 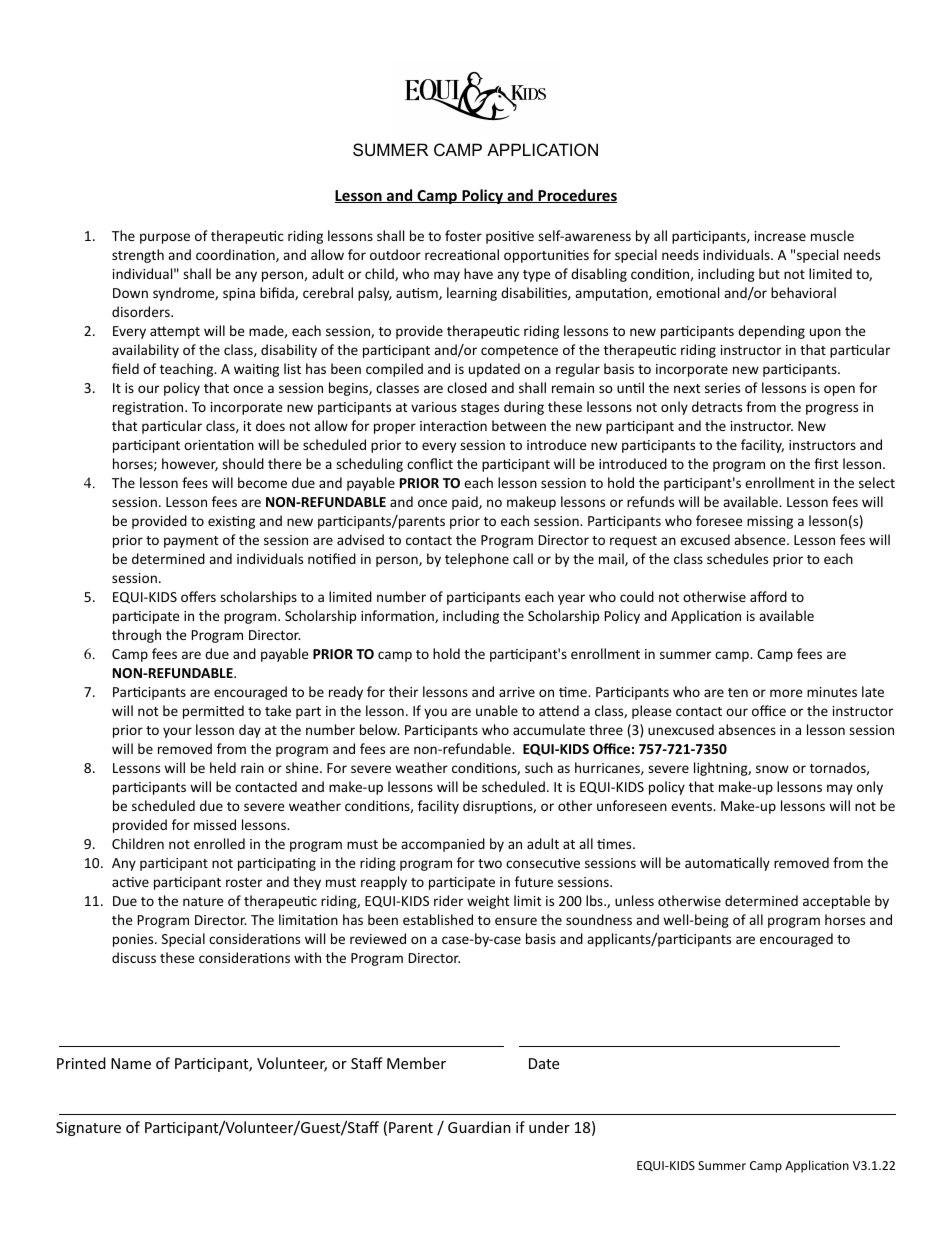 What do you see at coordinates (780, 236) in the image?
I see `increase` at bounding box center [780, 236].
